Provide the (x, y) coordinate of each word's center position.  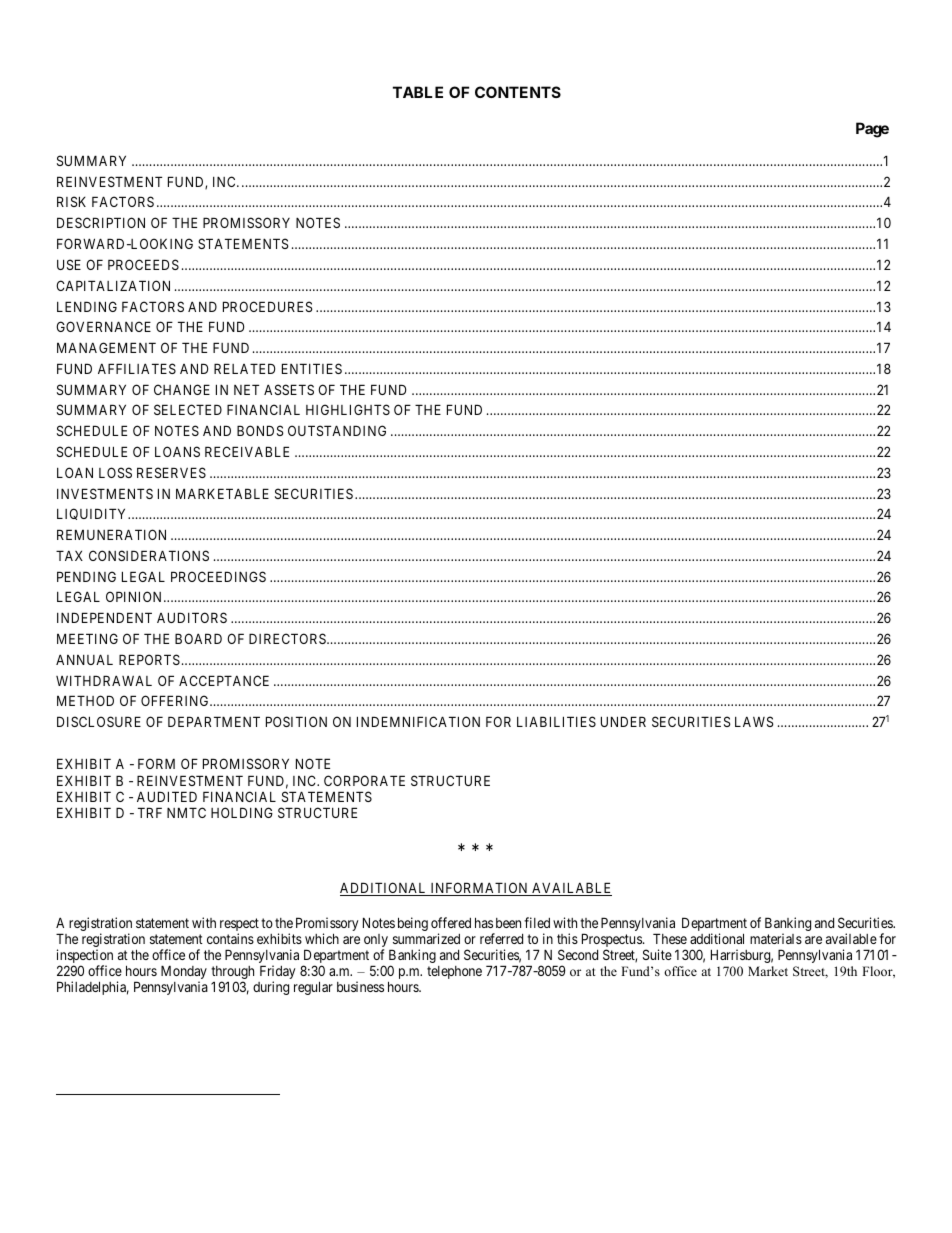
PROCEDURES (268, 306)
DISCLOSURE (99, 721)
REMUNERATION (111, 534)
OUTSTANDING (337, 430)
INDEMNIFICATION (418, 721)
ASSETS (289, 389)
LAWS (754, 721)
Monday (184, 973)
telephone (454, 972)
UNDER (623, 721)
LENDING (87, 306)
